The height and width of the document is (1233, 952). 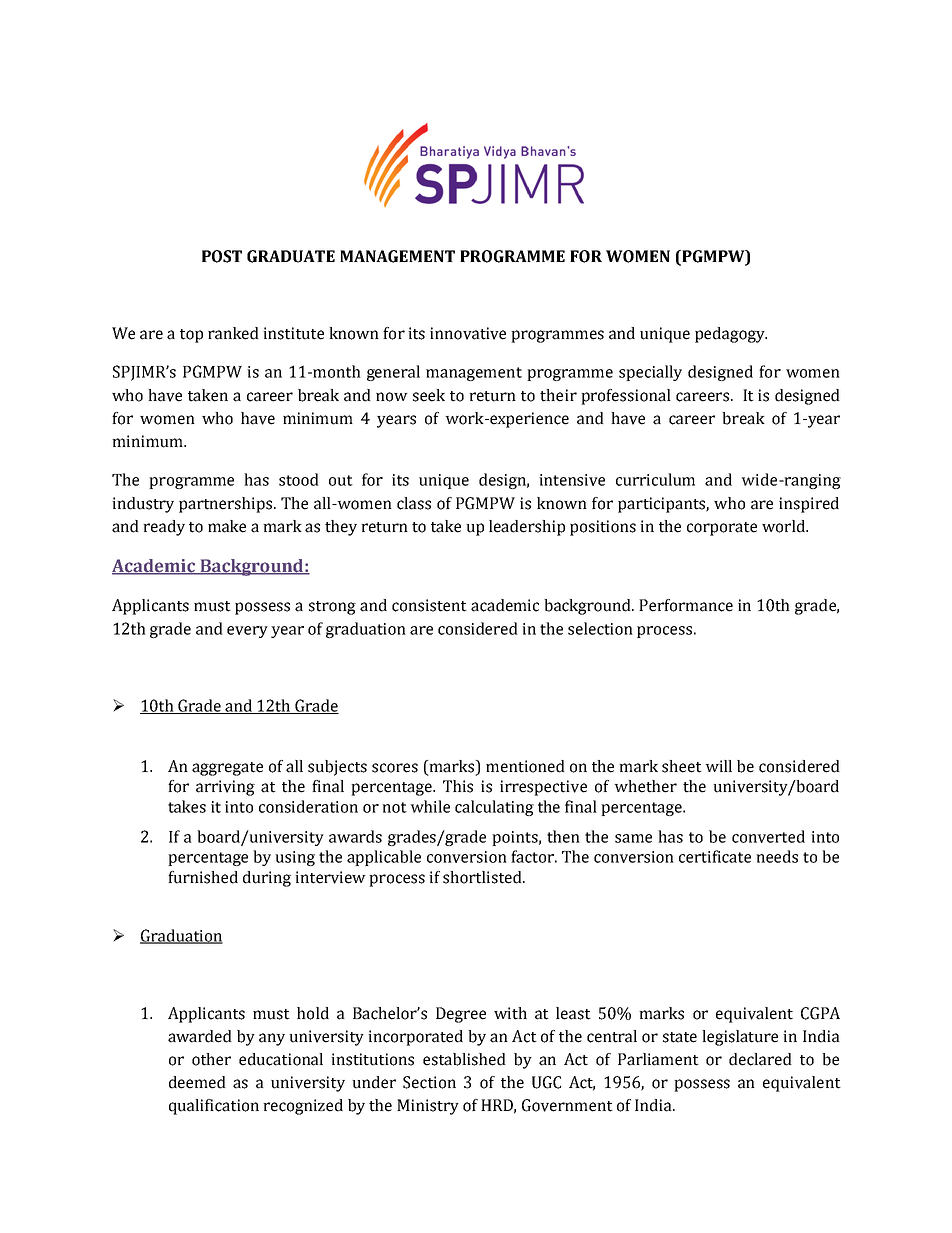 I want to click on furnished, so click(x=203, y=877).
